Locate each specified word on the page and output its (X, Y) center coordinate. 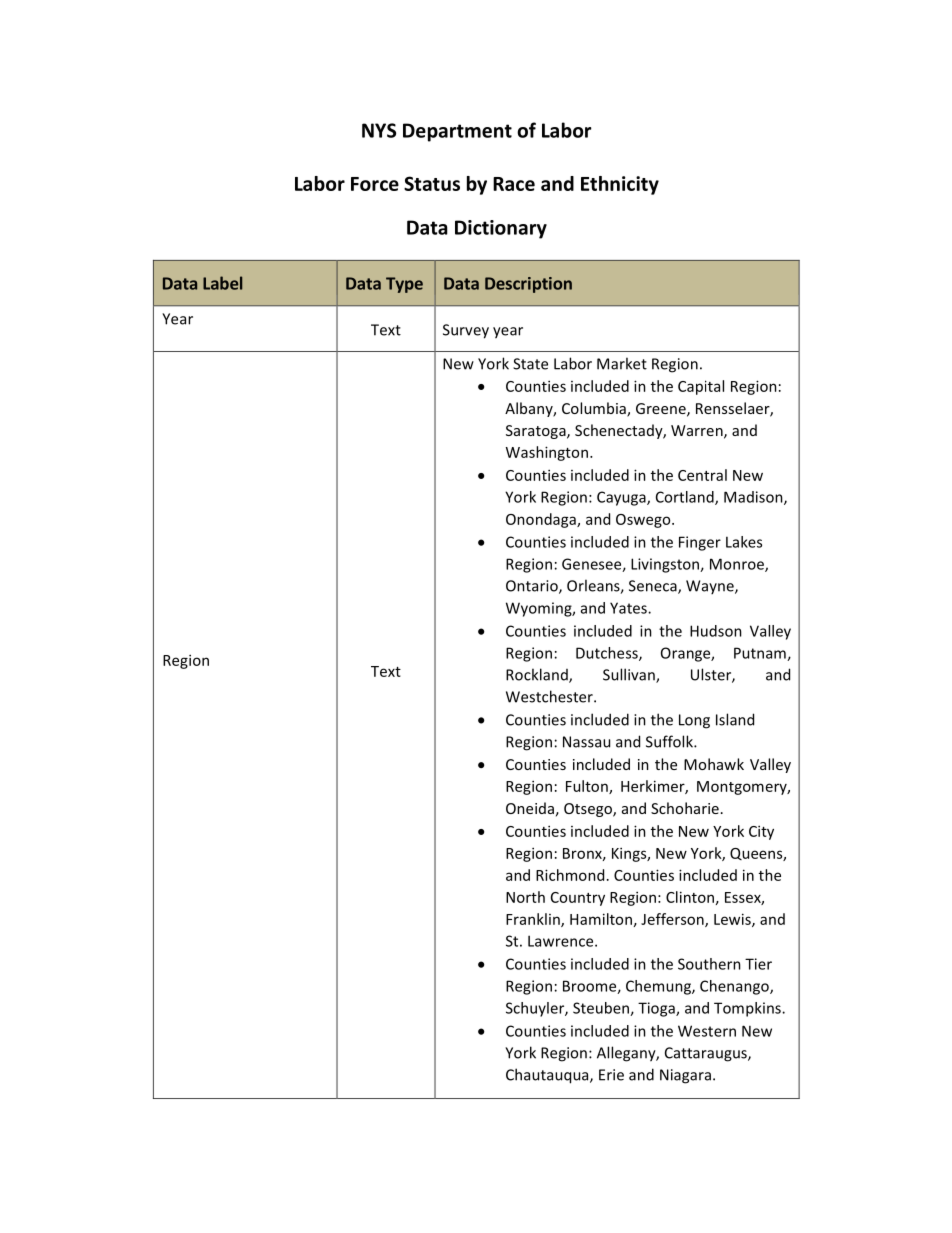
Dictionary (501, 229)
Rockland (538, 675)
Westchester (550, 696)
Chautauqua (548, 1076)
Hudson (716, 631)
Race (514, 184)
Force (375, 184)
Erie (611, 1075)
